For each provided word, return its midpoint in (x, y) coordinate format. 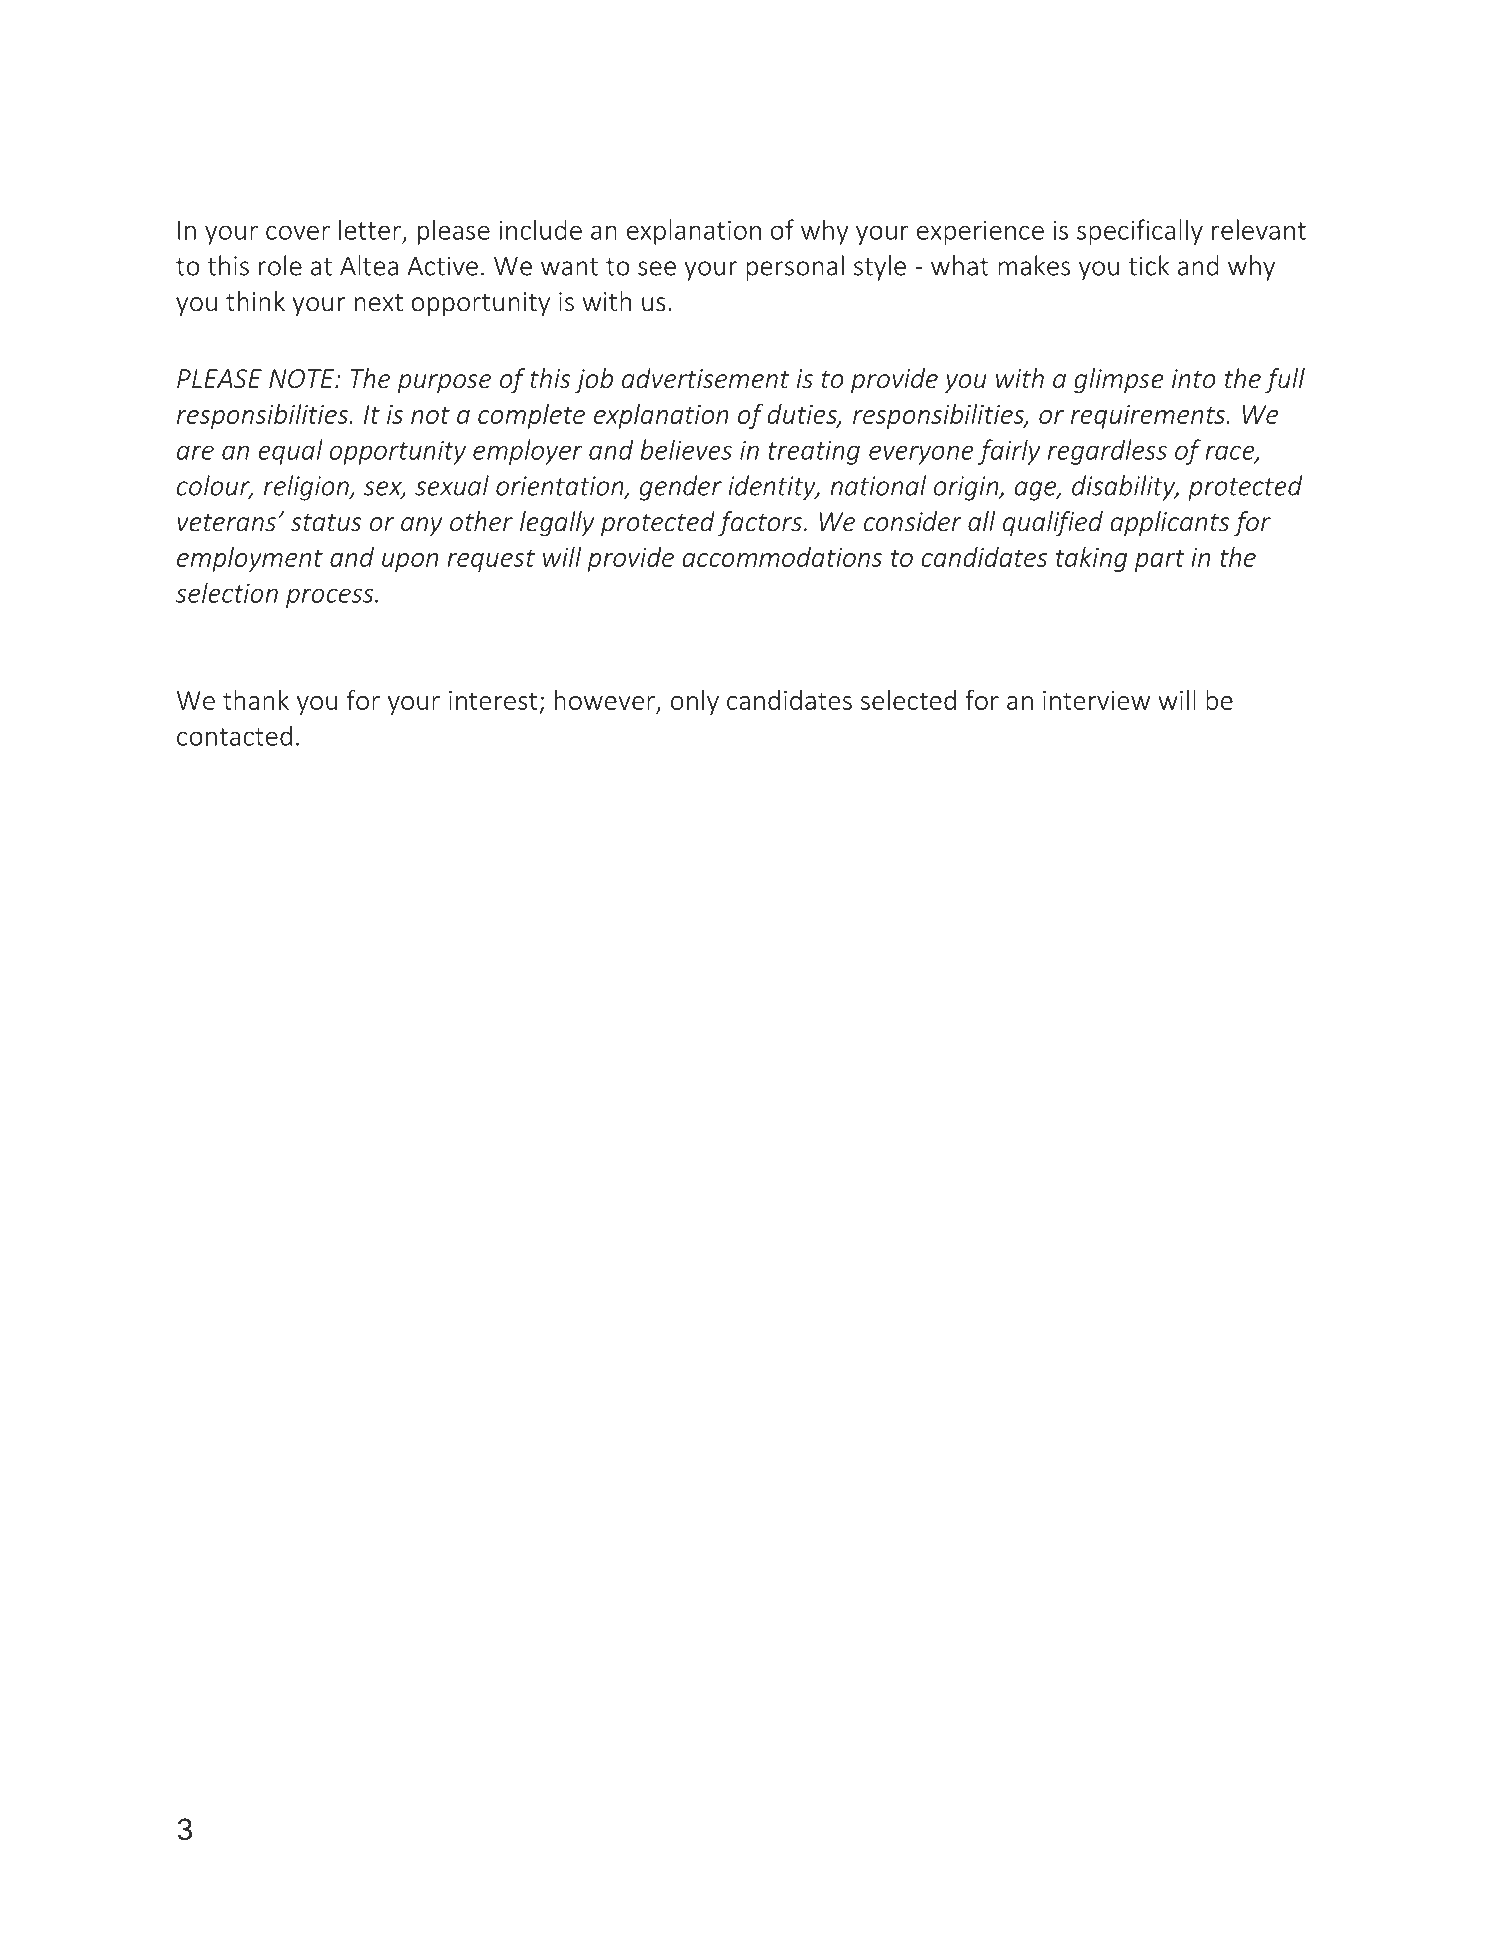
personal (795, 268)
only (695, 702)
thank (256, 700)
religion (307, 488)
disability (1125, 488)
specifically (1140, 232)
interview (1096, 700)
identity (773, 488)
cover (298, 232)
